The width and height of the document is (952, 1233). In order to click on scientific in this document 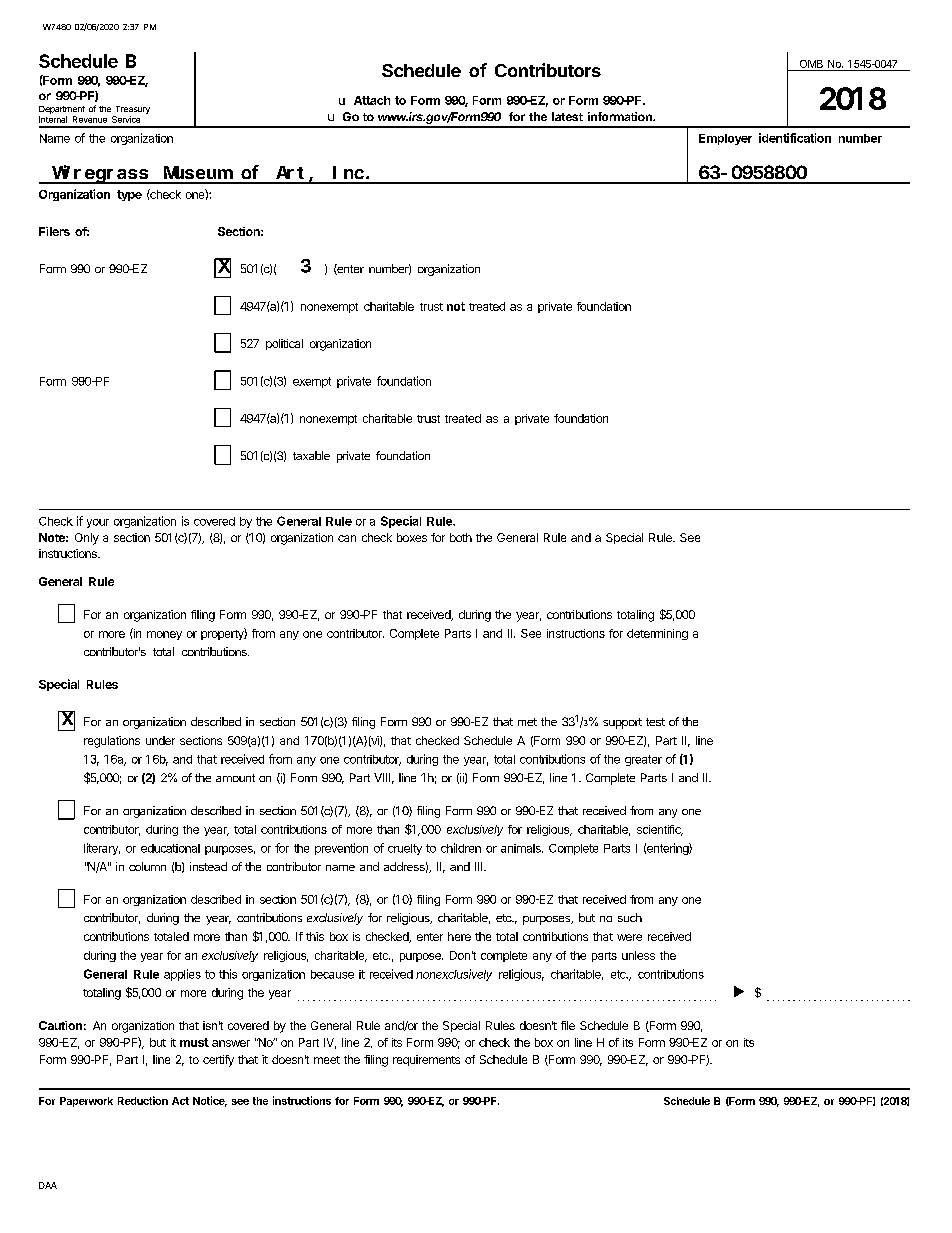, I will do `click(660, 830)`.
